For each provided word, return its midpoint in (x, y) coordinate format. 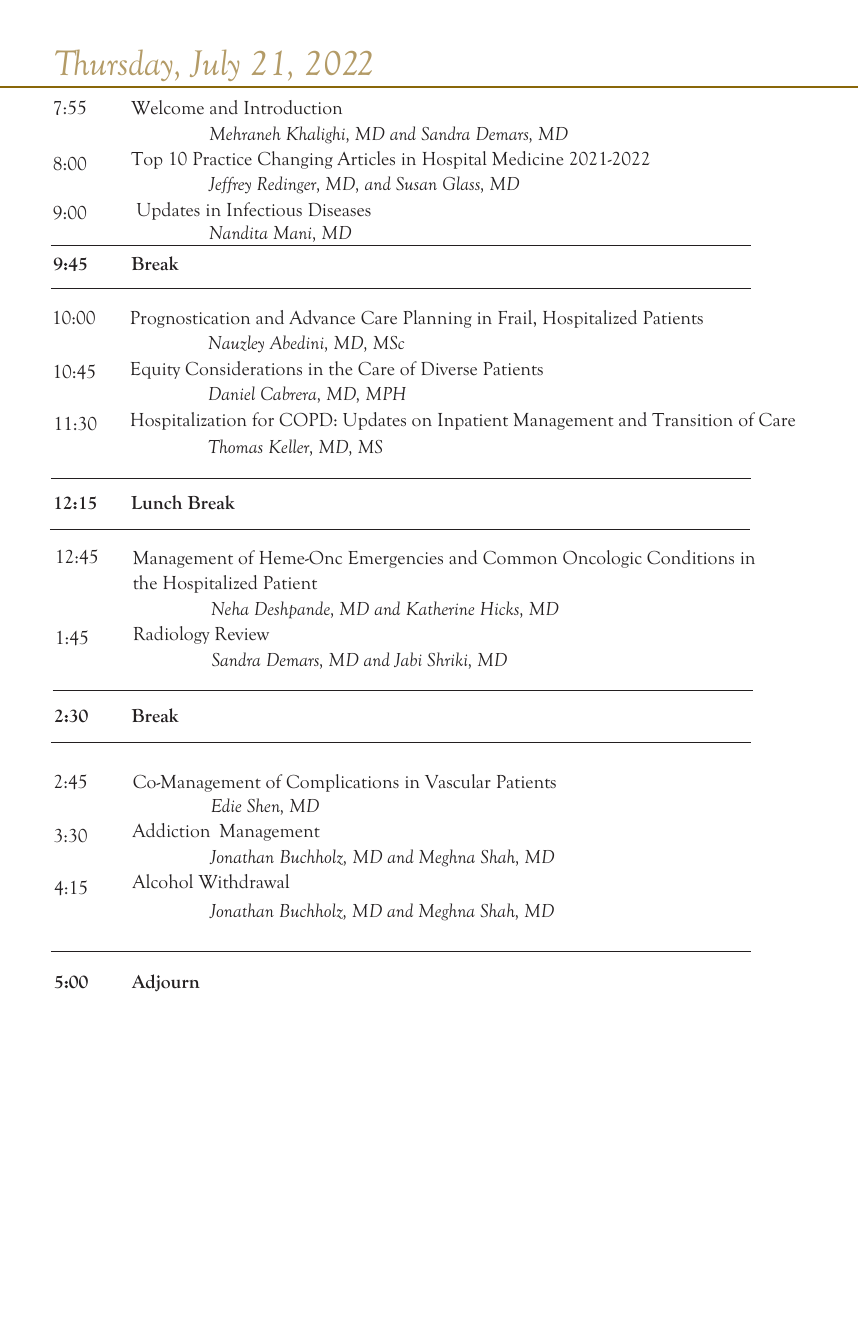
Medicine (527, 158)
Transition (692, 420)
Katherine (440, 608)
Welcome (167, 107)
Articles (366, 158)
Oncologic (602, 559)
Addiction (171, 830)
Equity (155, 370)
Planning (437, 319)
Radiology (172, 635)
